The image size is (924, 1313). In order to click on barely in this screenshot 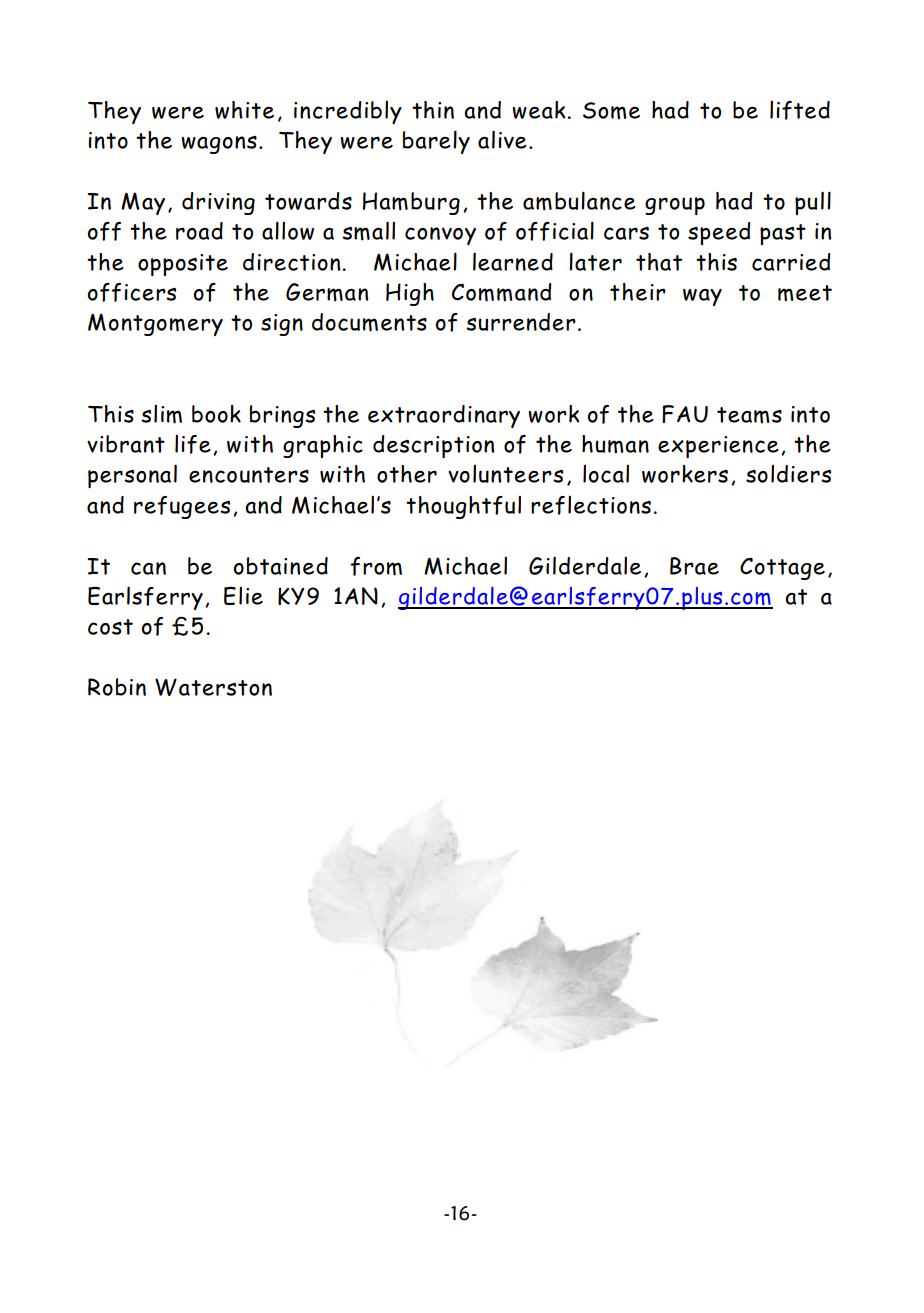, I will do `click(436, 142)`.
